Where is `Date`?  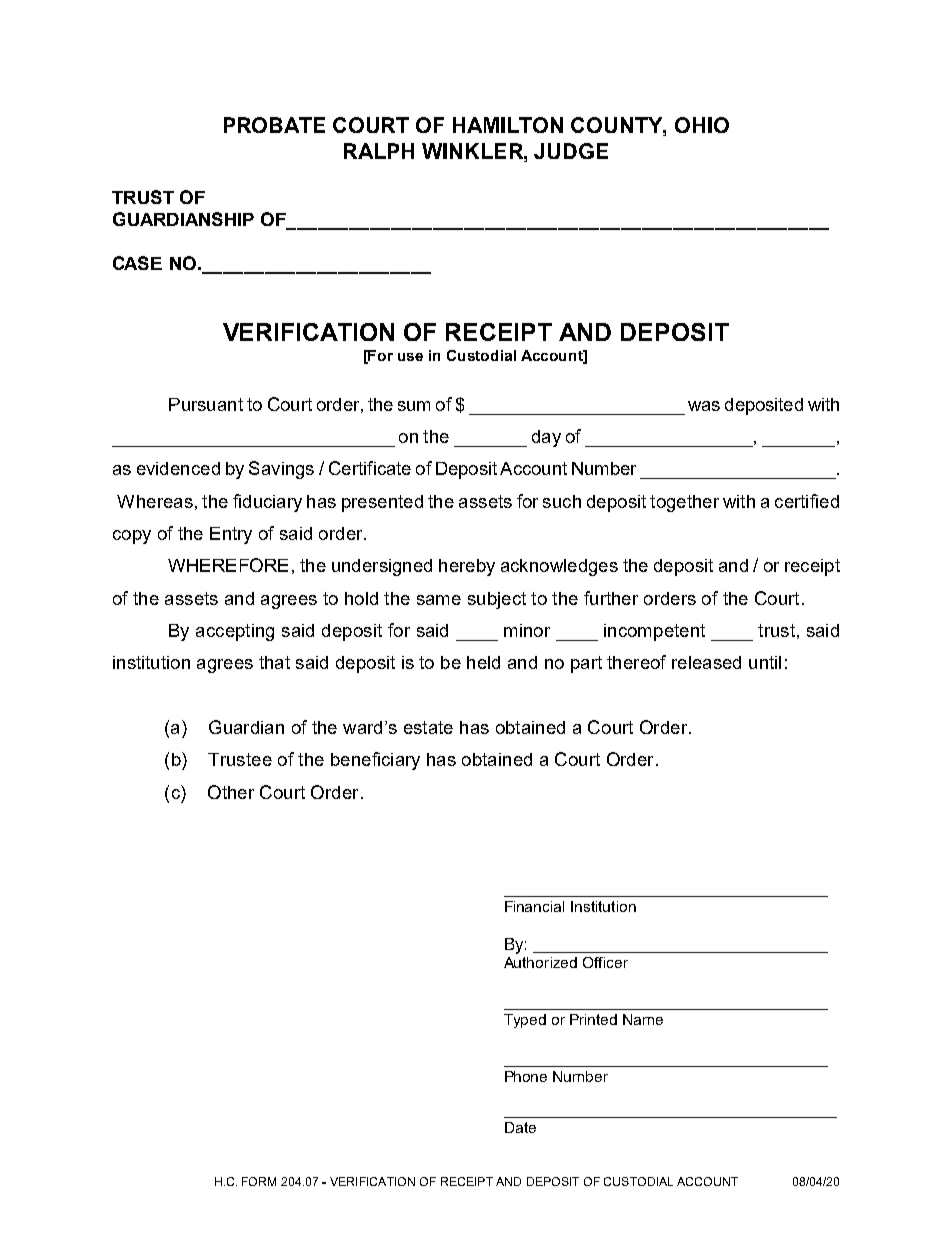
Date is located at coordinates (520, 1127).
